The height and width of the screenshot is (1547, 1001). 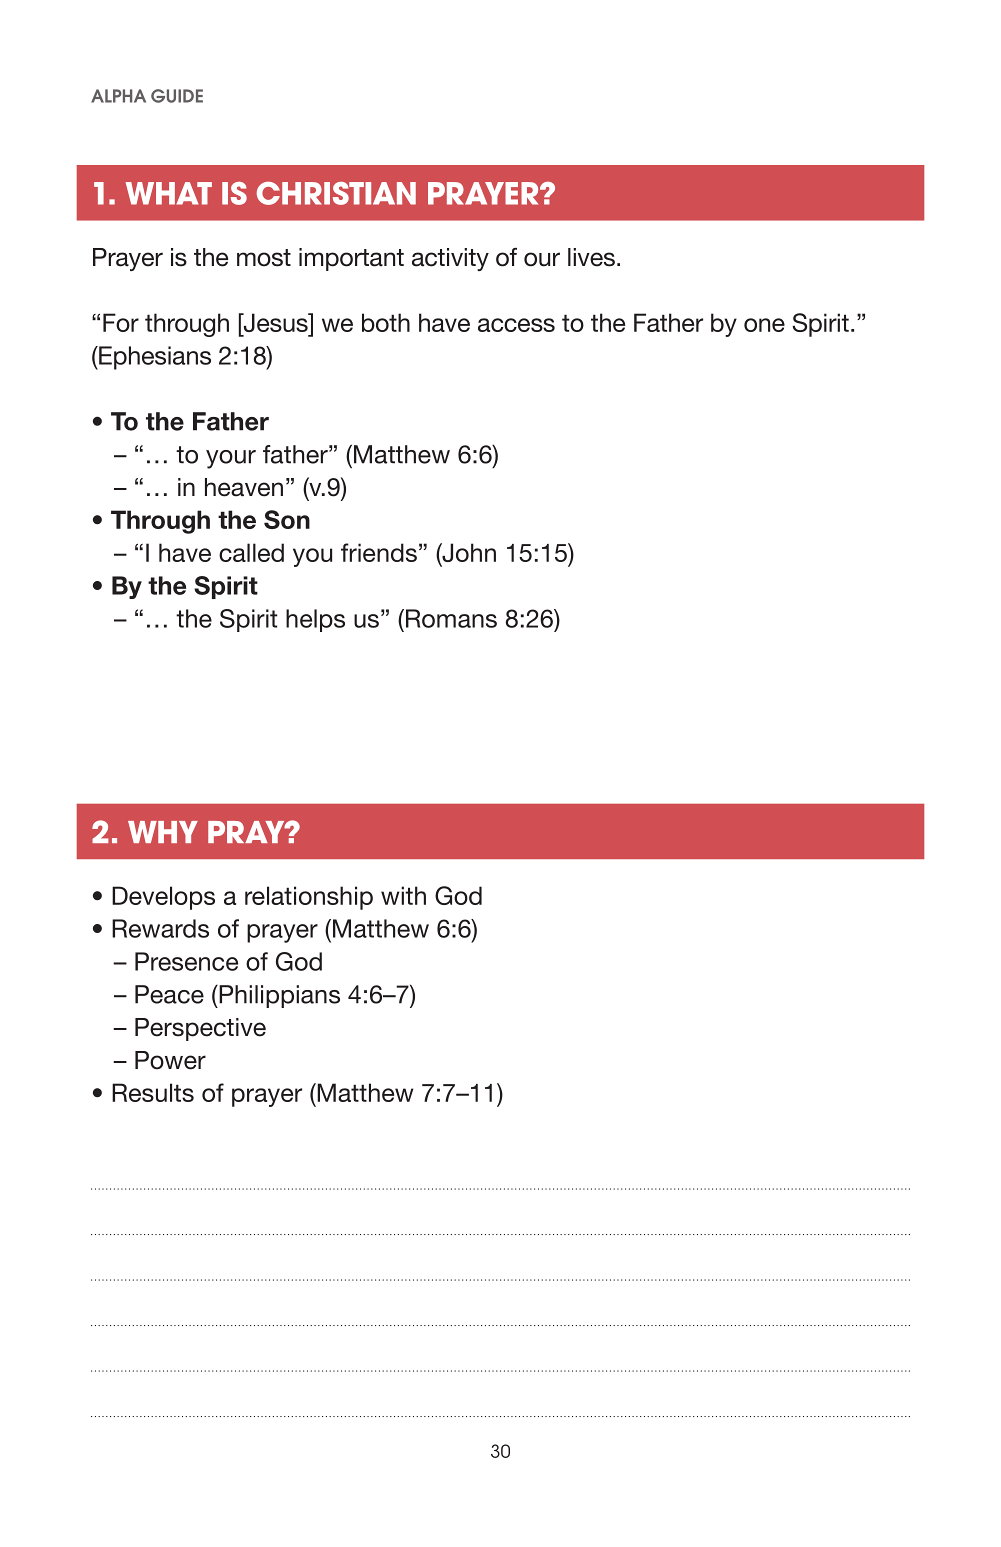 What do you see at coordinates (379, 552) in the screenshot?
I see `friends` at bounding box center [379, 552].
